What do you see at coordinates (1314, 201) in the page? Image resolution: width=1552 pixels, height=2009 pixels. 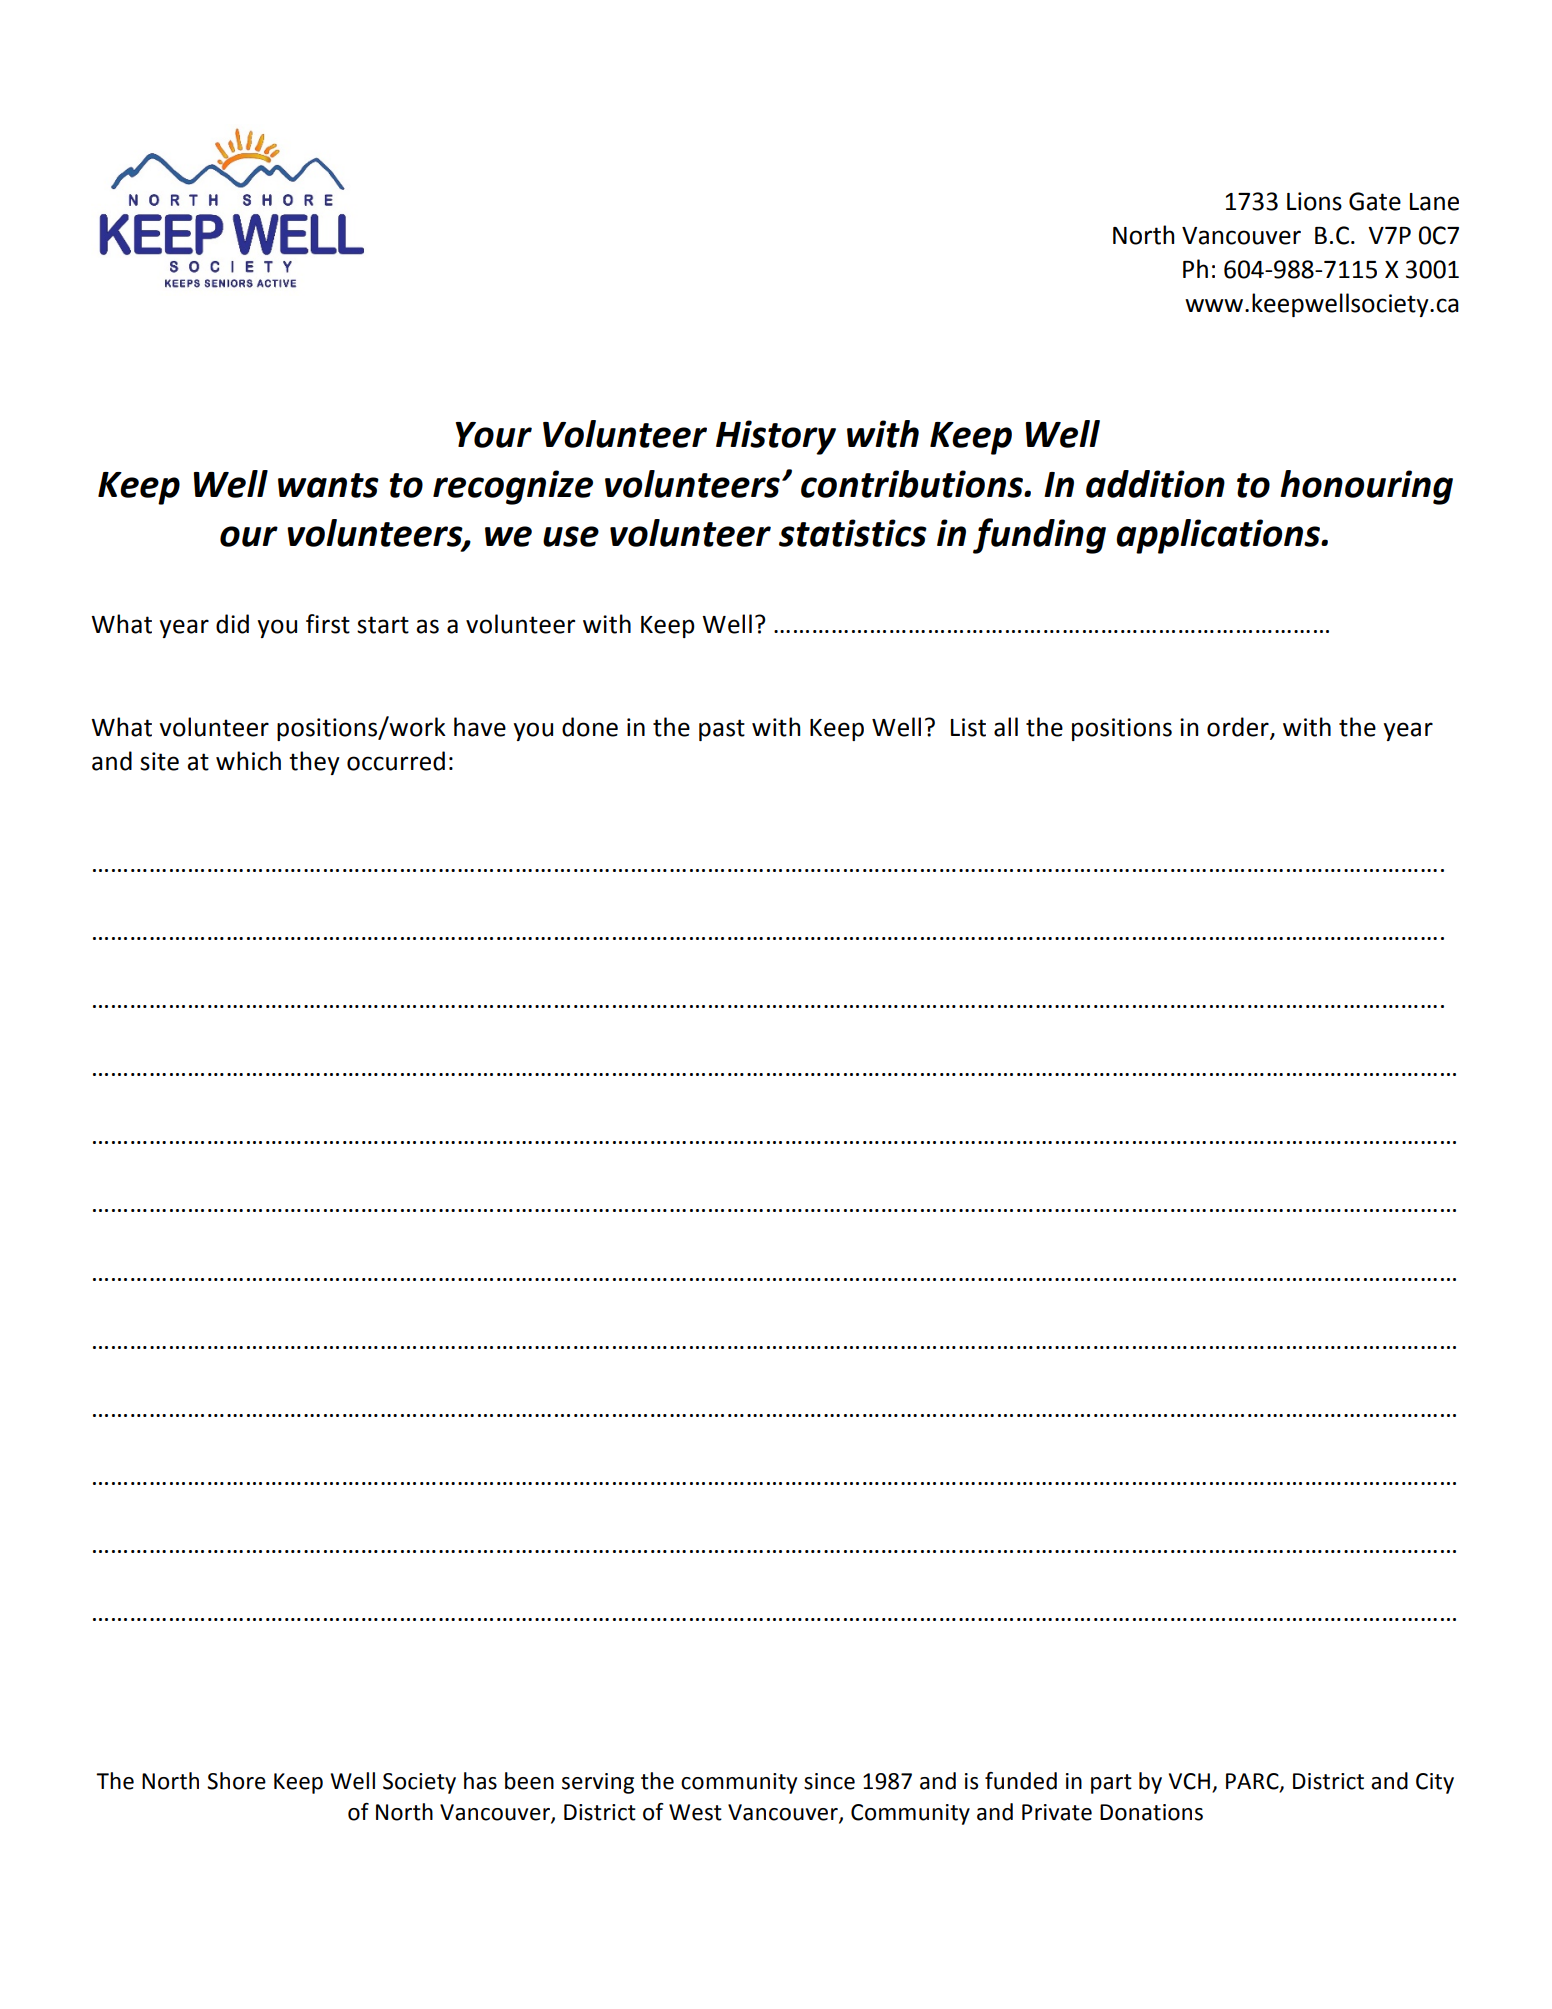 I see `Lions` at bounding box center [1314, 201].
